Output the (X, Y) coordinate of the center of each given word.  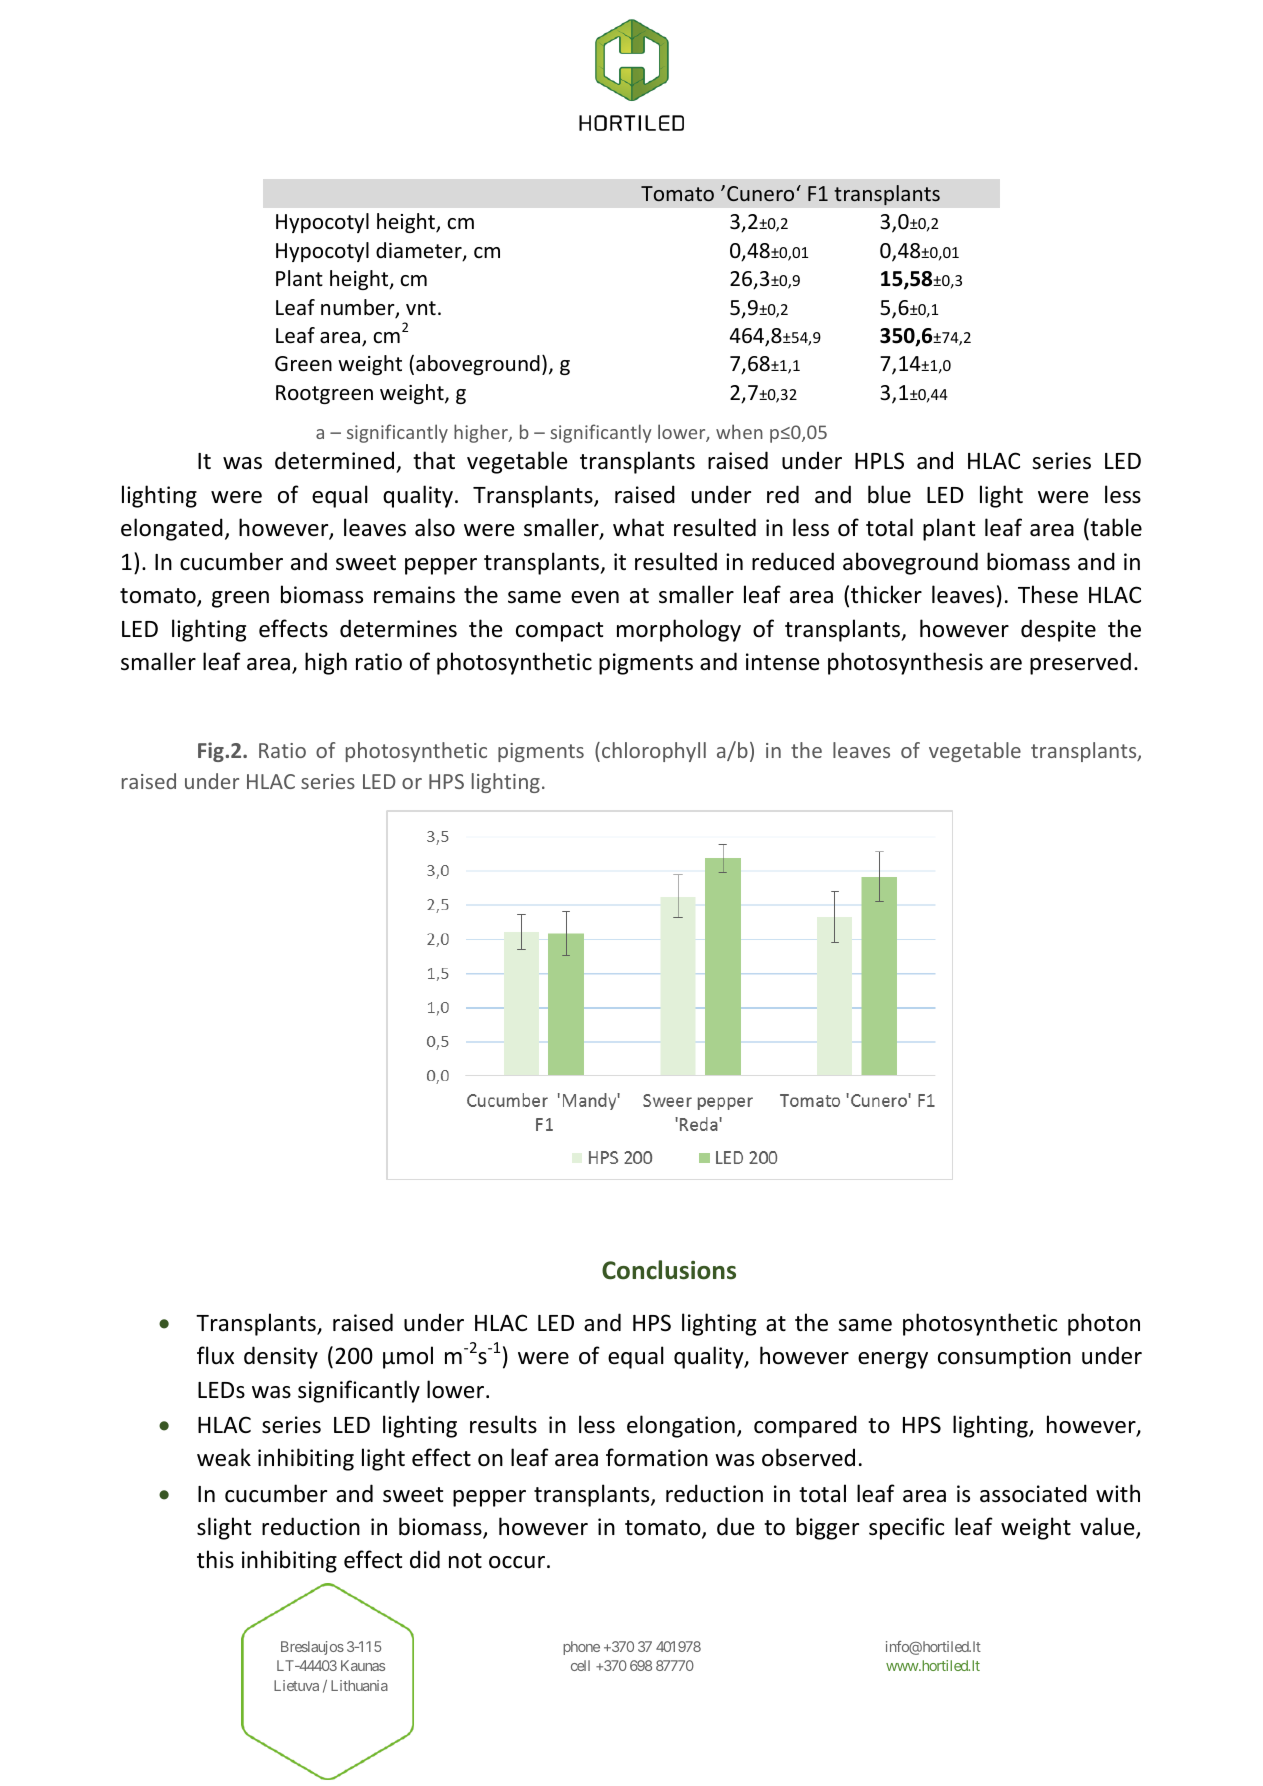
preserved (1080, 663)
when (739, 431)
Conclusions (669, 1270)
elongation (681, 1426)
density (281, 1357)
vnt (421, 308)
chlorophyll (654, 752)
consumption (1004, 1358)
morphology (679, 630)
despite (1058, 630)
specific (906, 1528)
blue (889, 494)
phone (581, 1648)
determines (398, 628)
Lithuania (359, 1685)
